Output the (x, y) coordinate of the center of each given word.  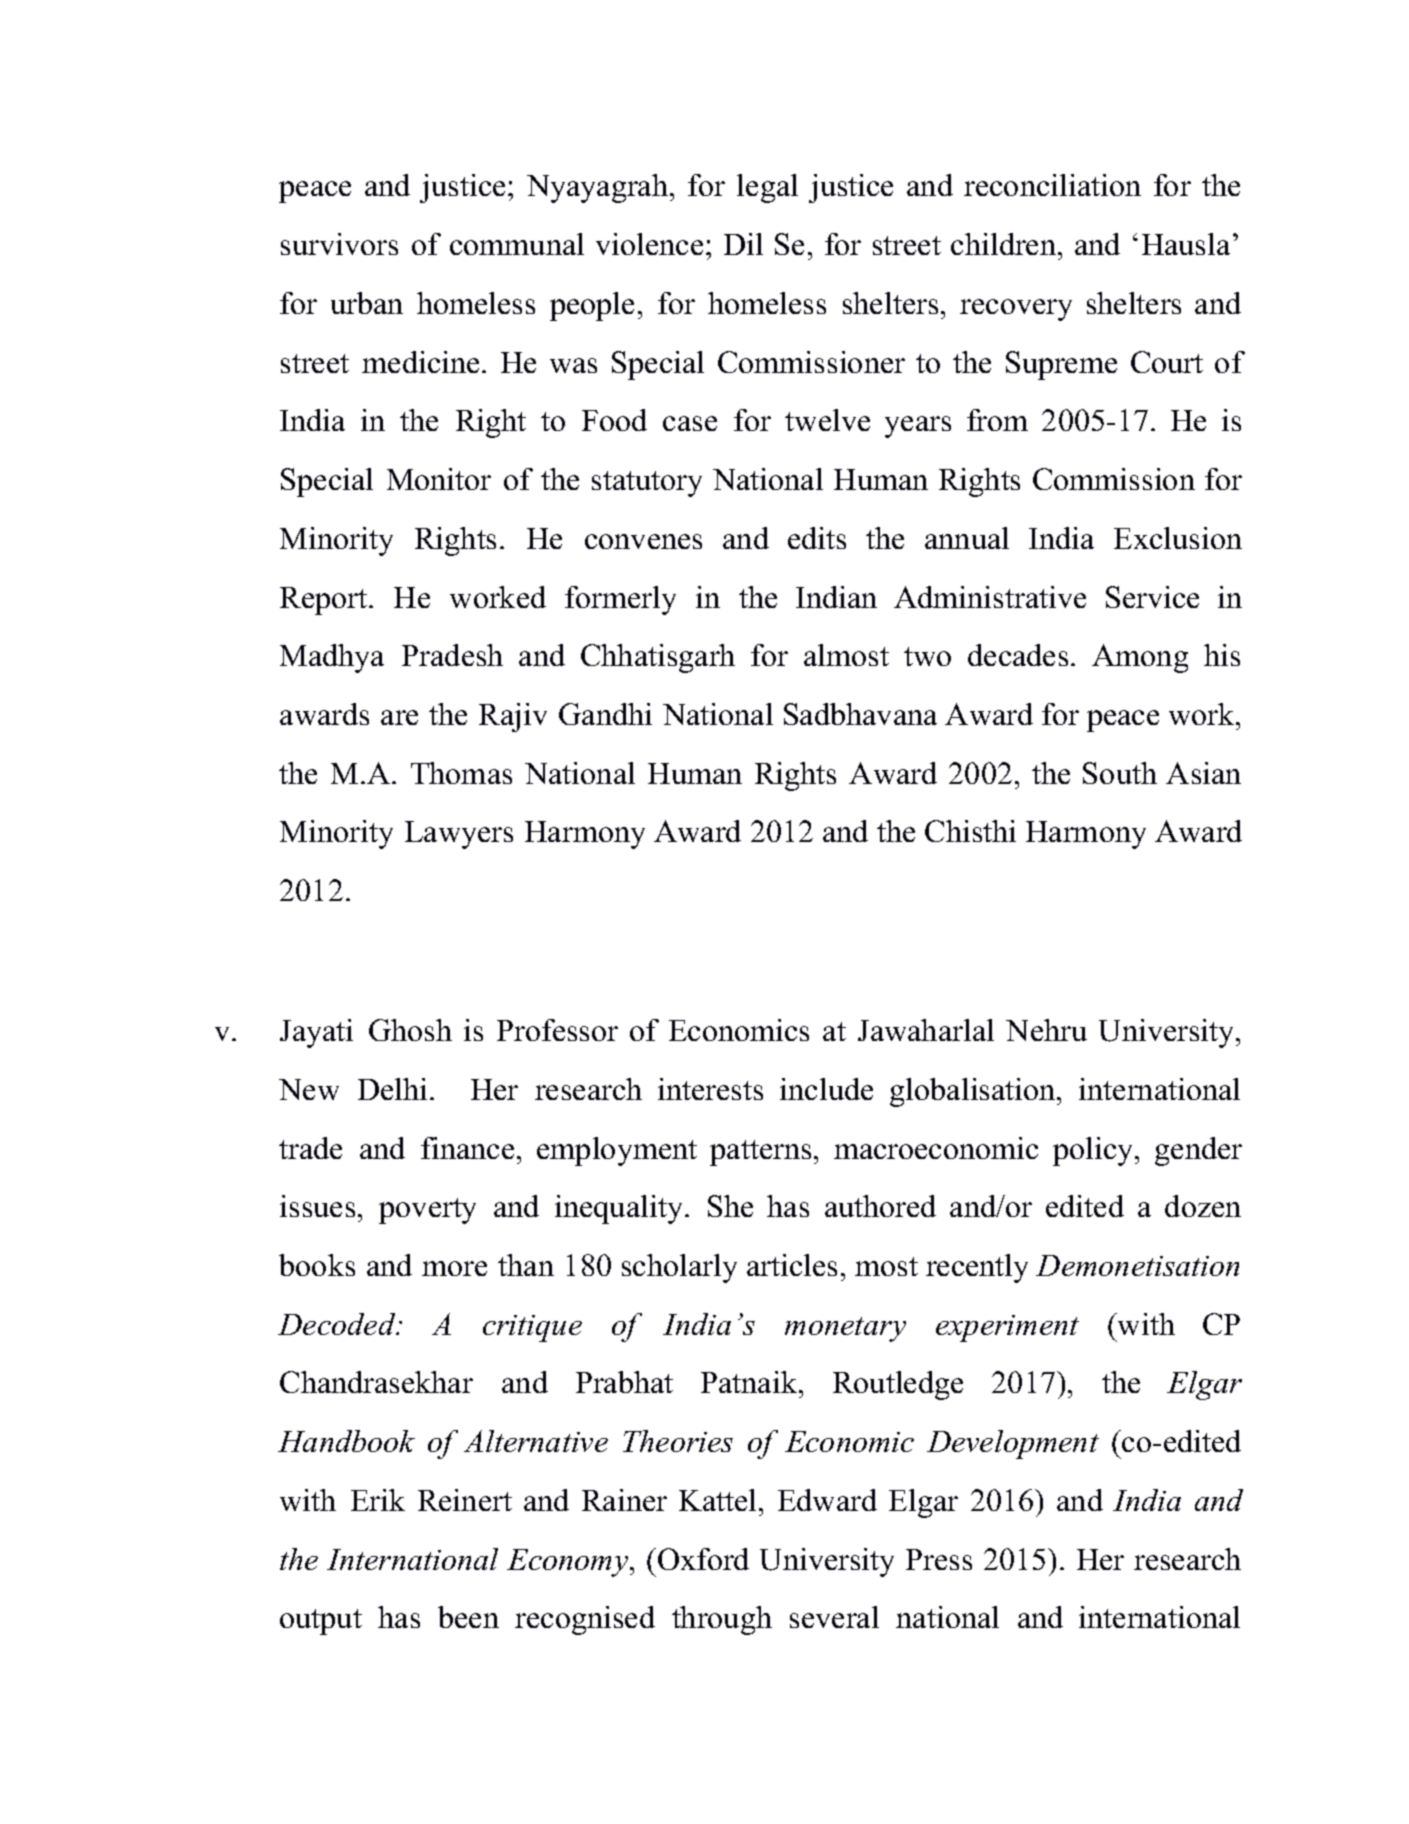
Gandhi (605, 714)
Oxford (703, 1559)
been (468, 1617)
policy (1094, 1151)
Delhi (392, 1089)
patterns (760, 1153)
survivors (339, 244)
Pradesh (452, 655)
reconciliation (1052, 185)
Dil (743, 244)
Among (1140, 658)
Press (939, 1559)
